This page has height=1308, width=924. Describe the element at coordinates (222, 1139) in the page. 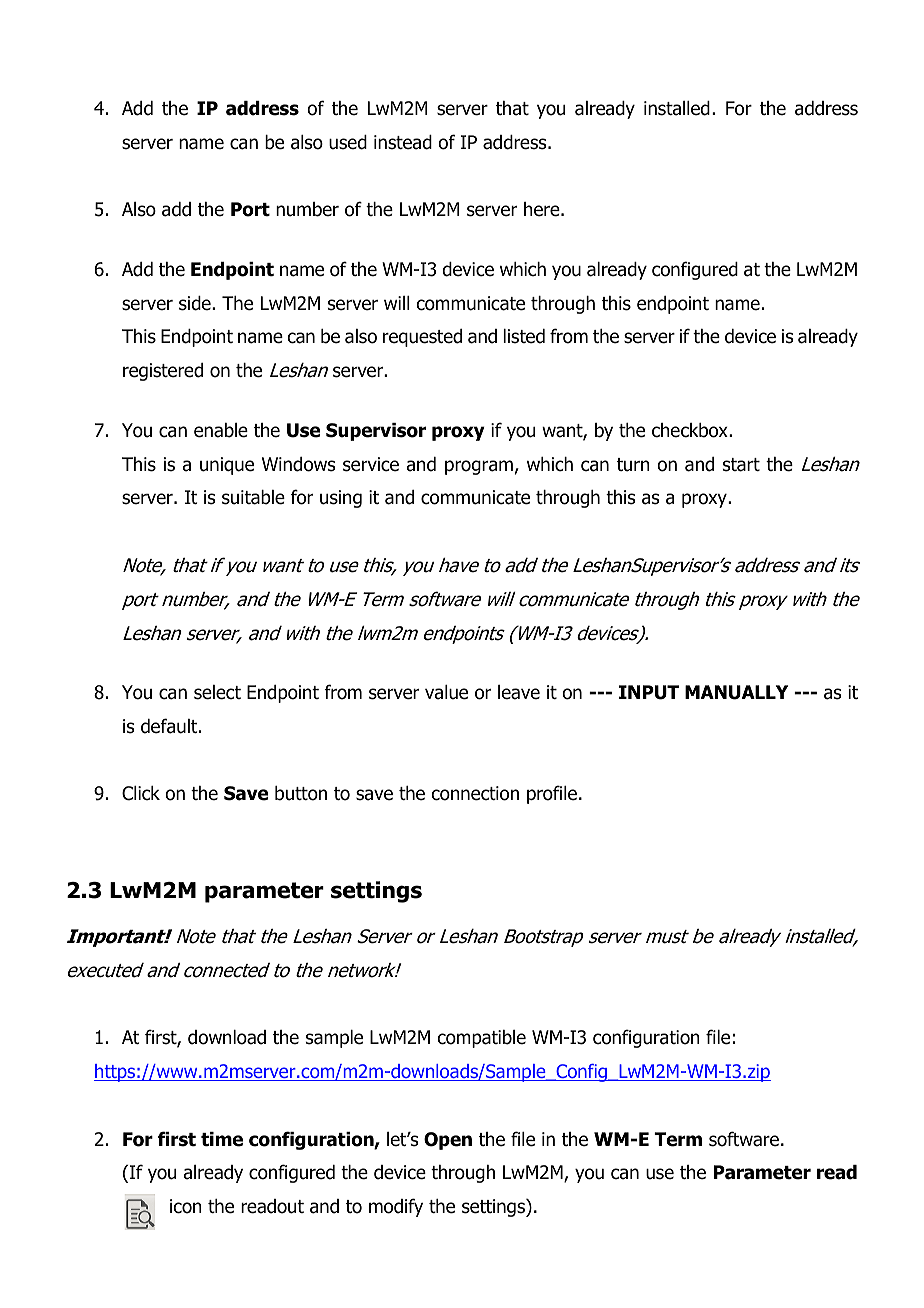

I see `time` at that location.
